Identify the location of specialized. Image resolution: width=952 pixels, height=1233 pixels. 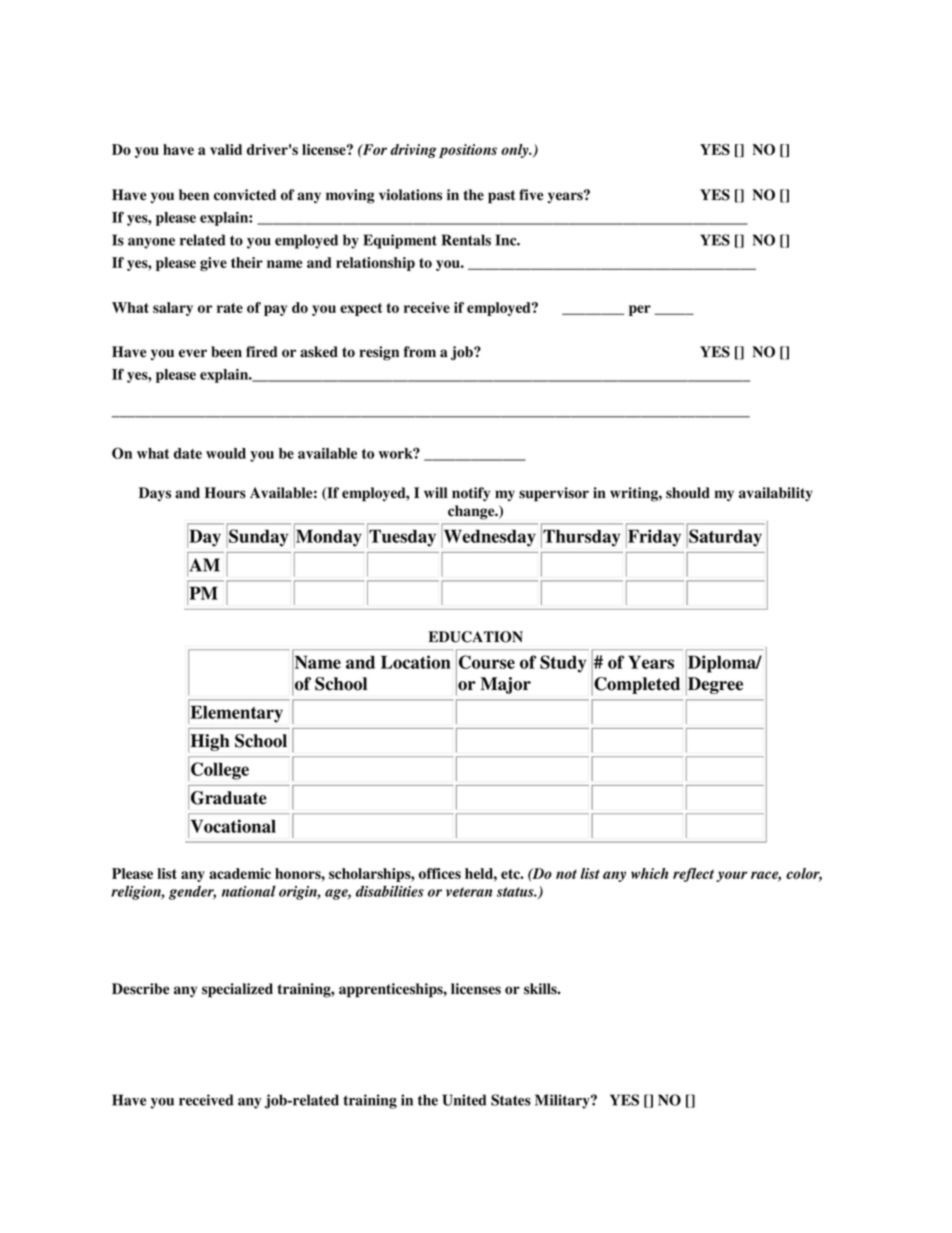
(237, 990).
